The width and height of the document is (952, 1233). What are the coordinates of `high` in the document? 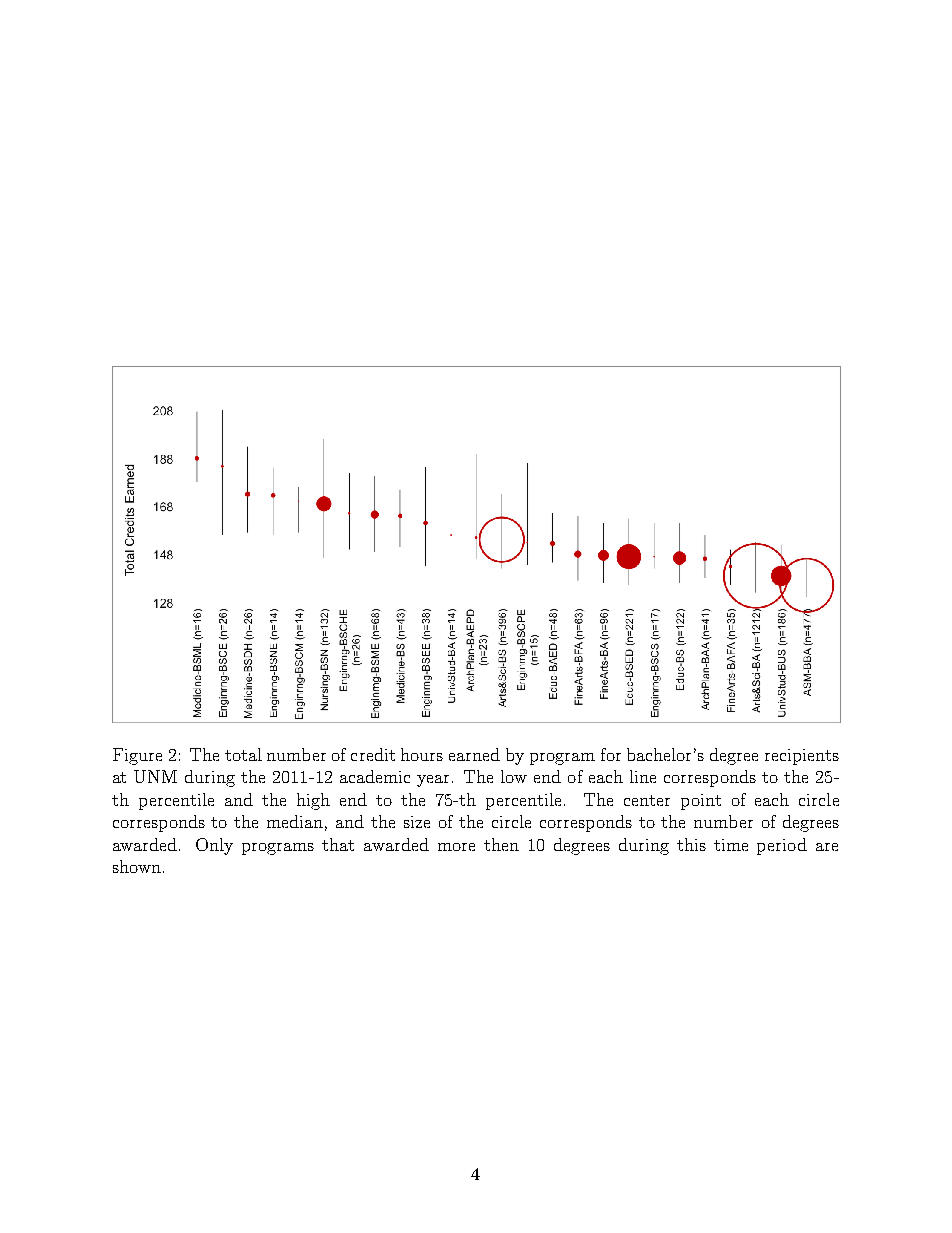 It's located at (313, 801).
